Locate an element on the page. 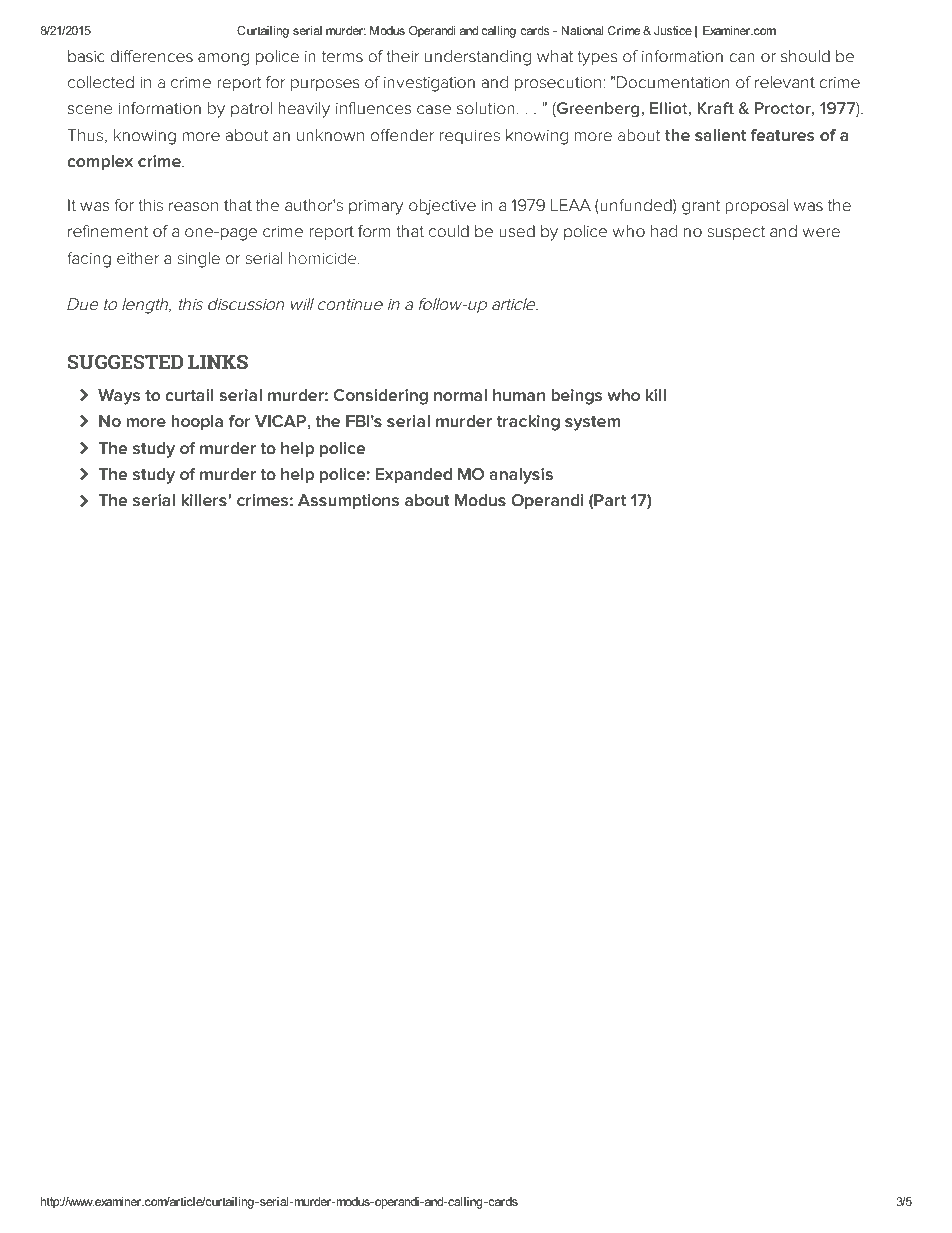  Expanded is located at coordinates (414, 476).
